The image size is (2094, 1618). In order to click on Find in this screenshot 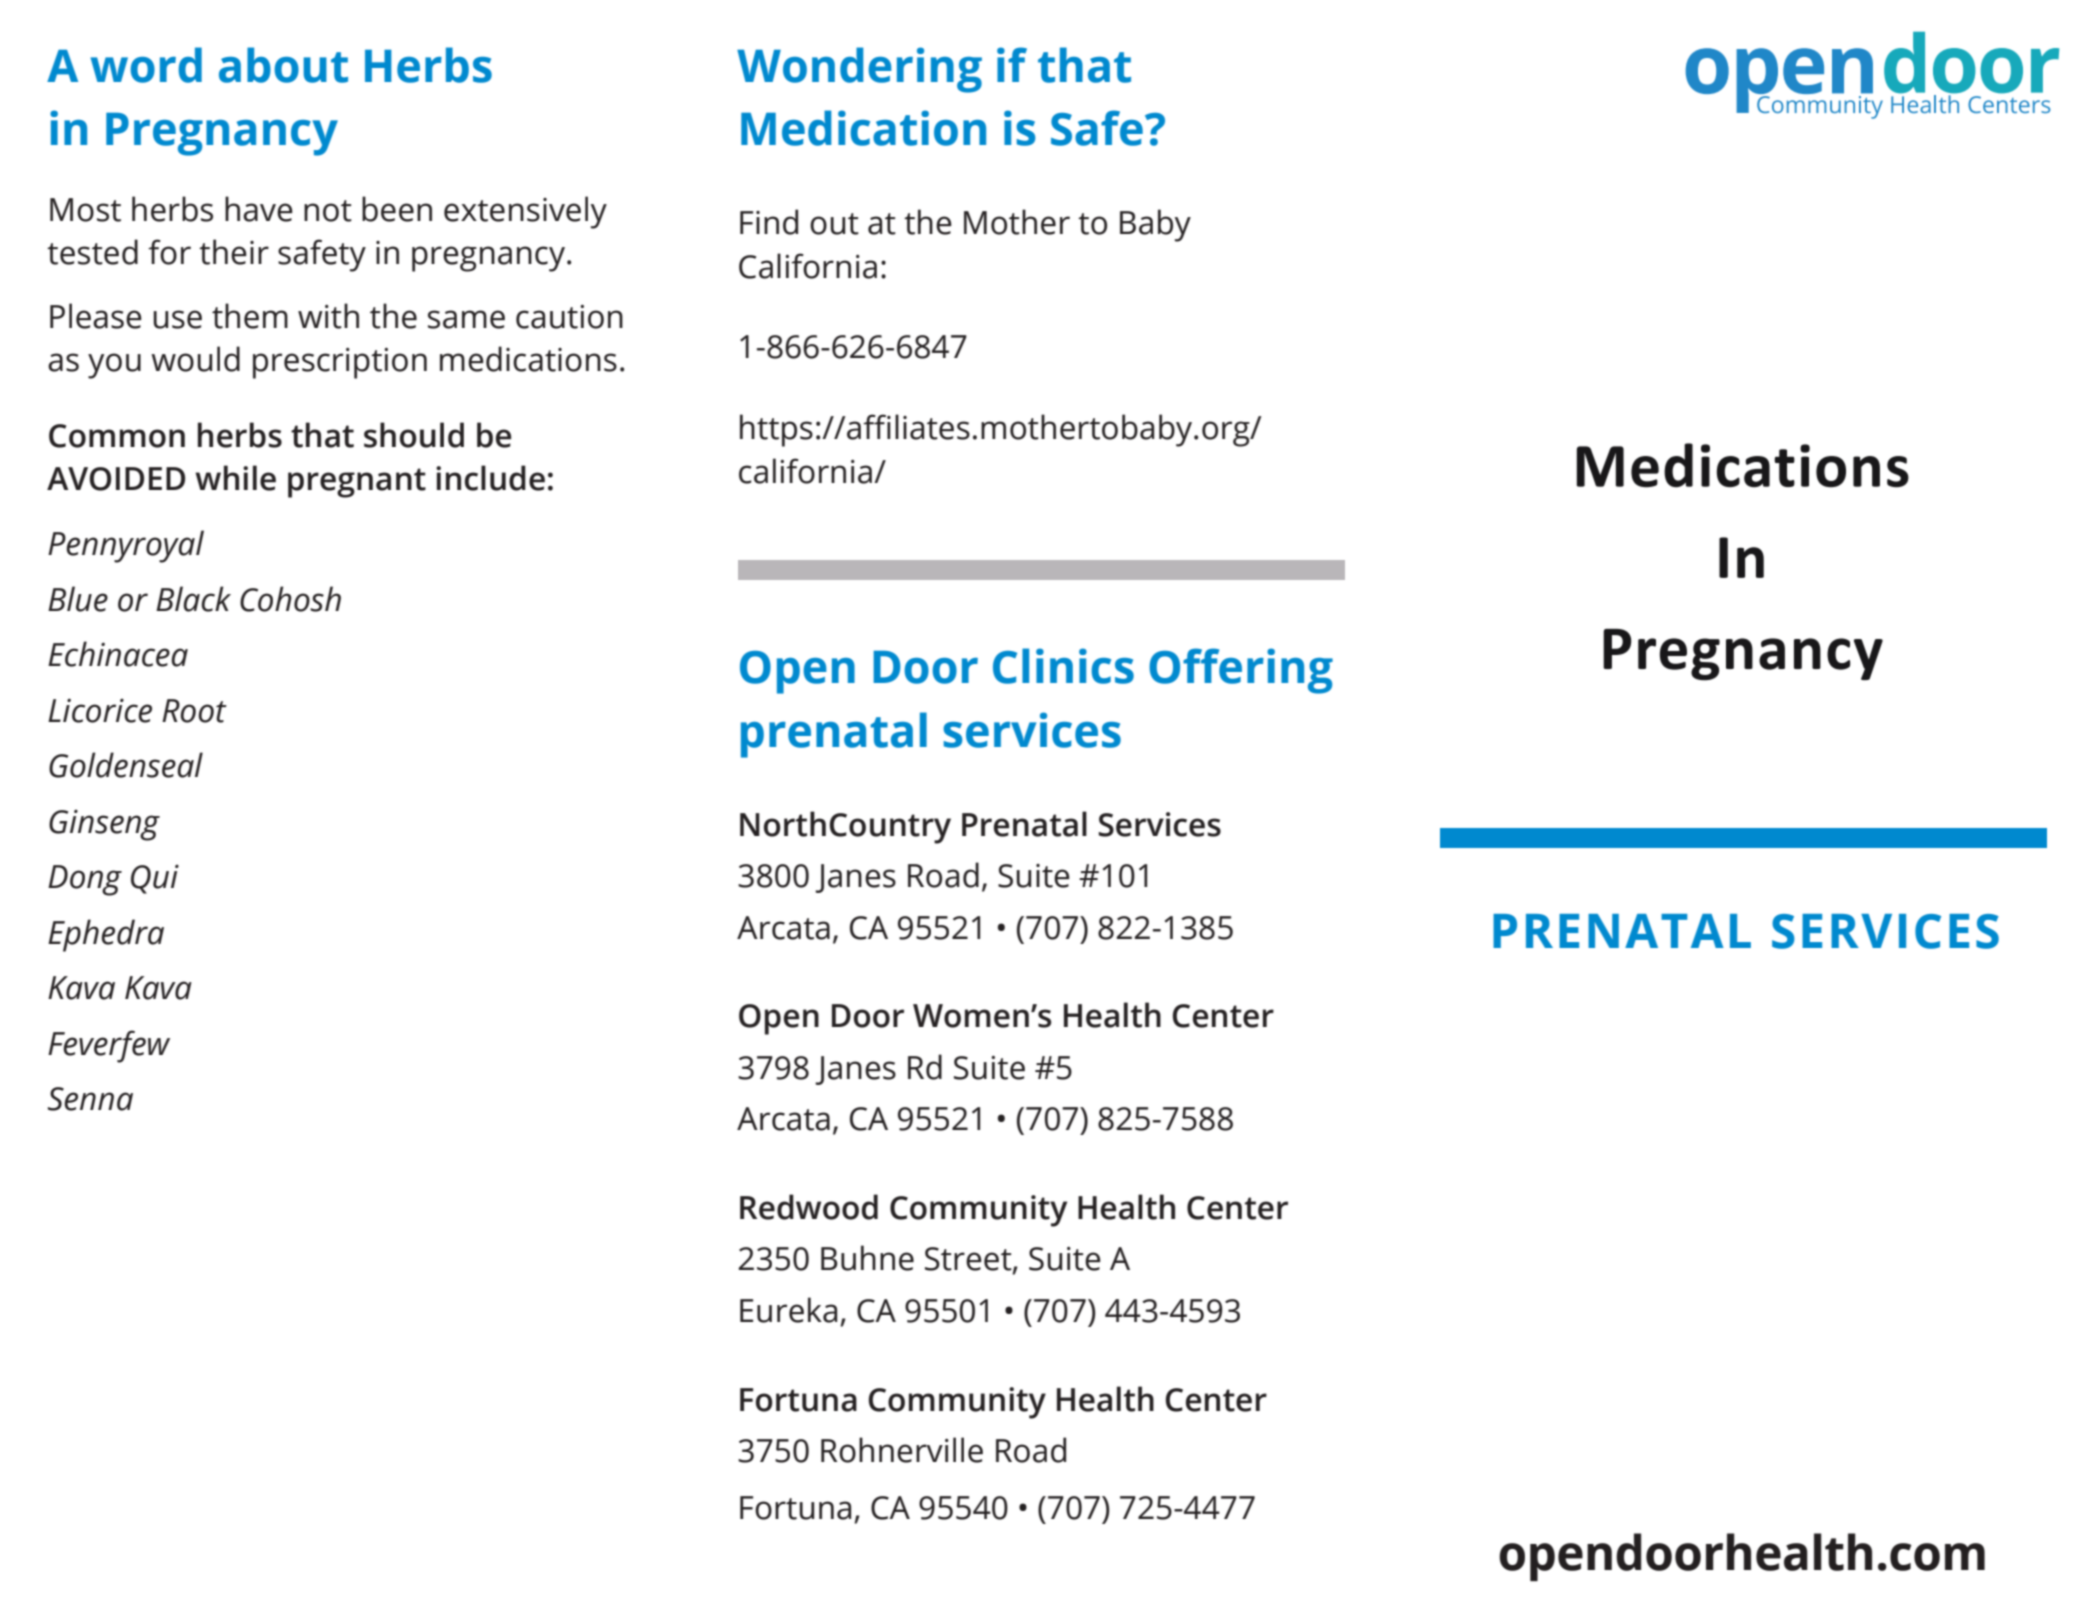, I will do `click(769, 222)`.
